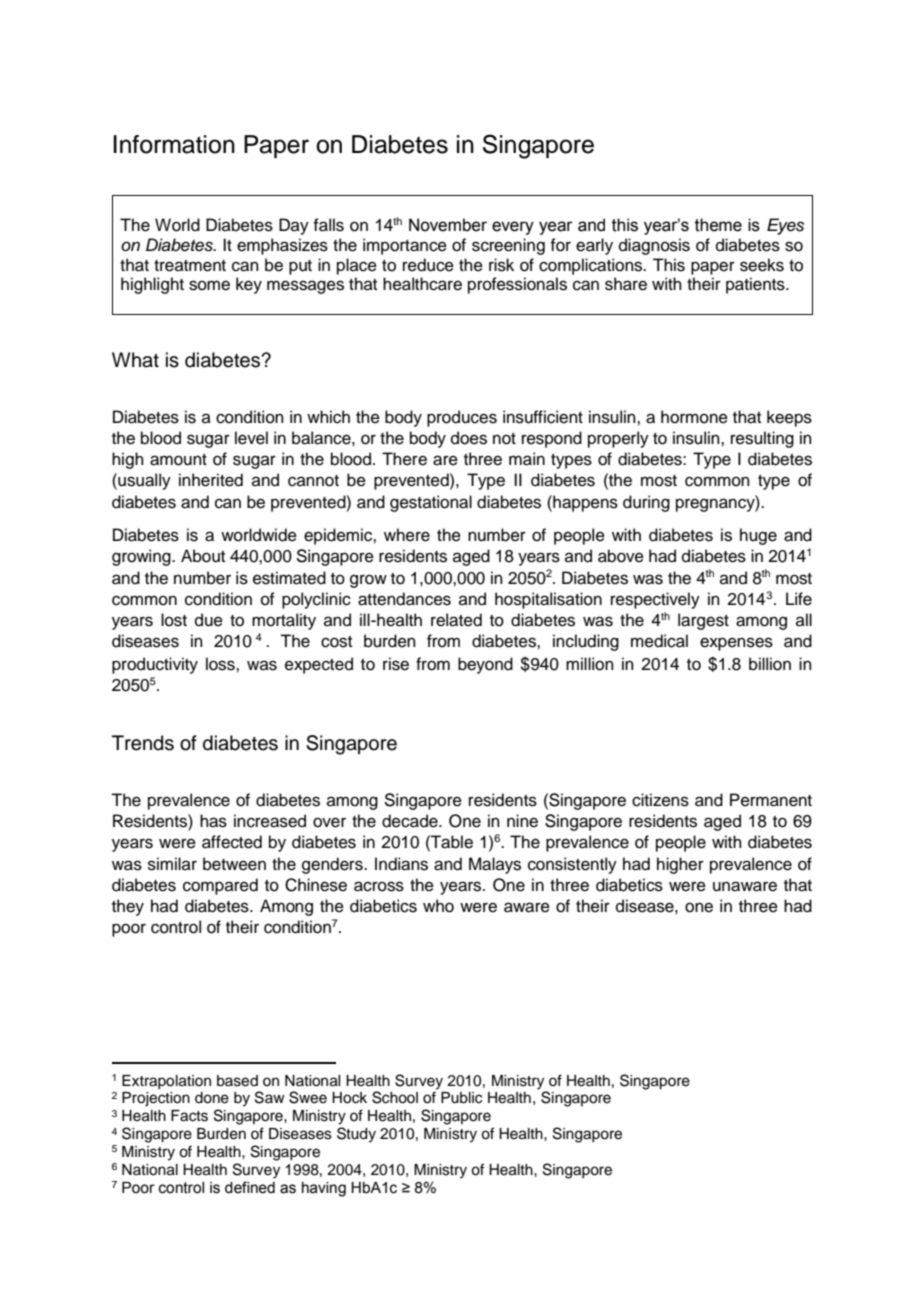 This document has width=924, height=1308. What do you see at coordinates (771, 800) in the document?
I see `Permanent` at bounding box center [771, 800].
